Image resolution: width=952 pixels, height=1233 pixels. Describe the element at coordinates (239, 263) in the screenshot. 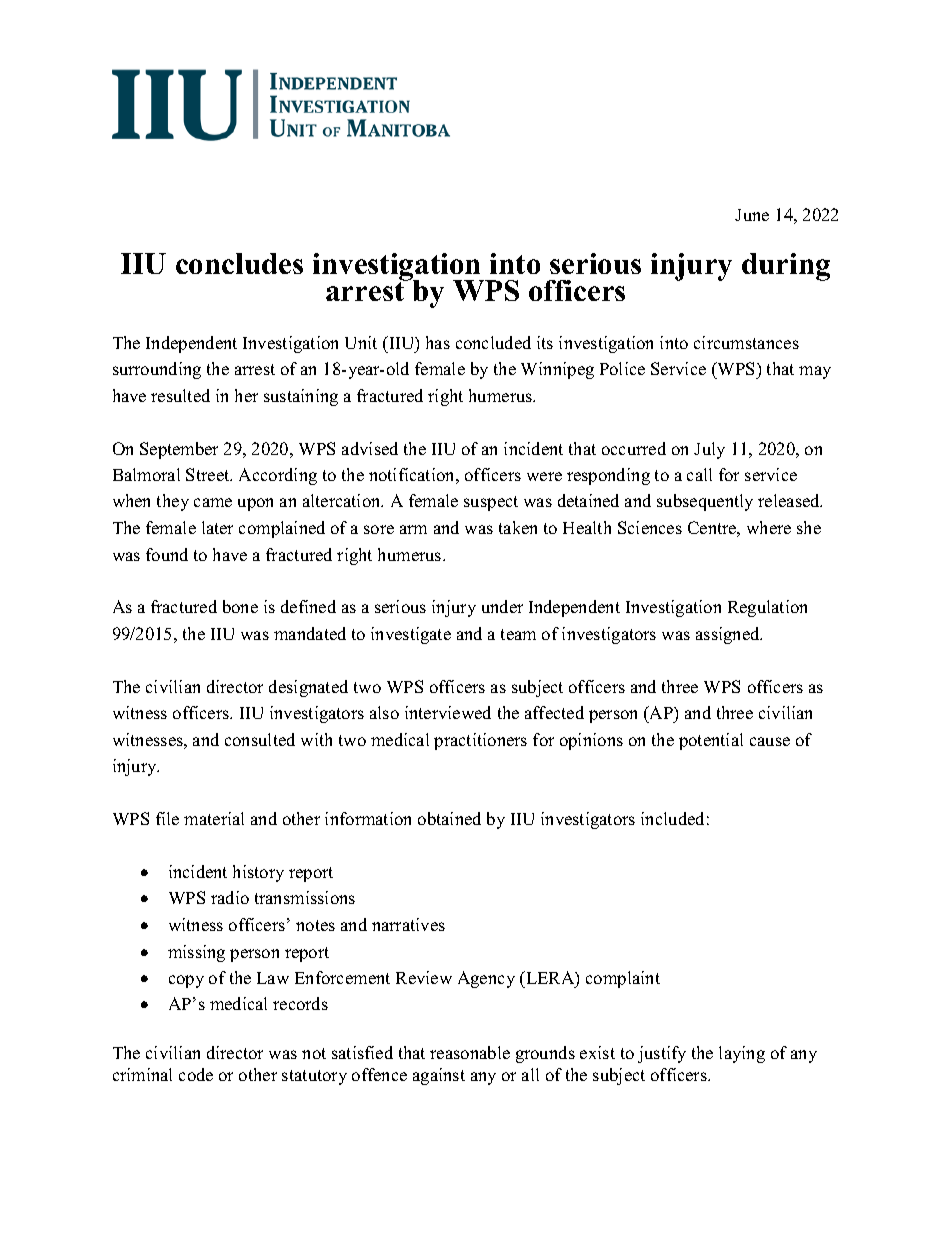

I see `concludes` at that location.
